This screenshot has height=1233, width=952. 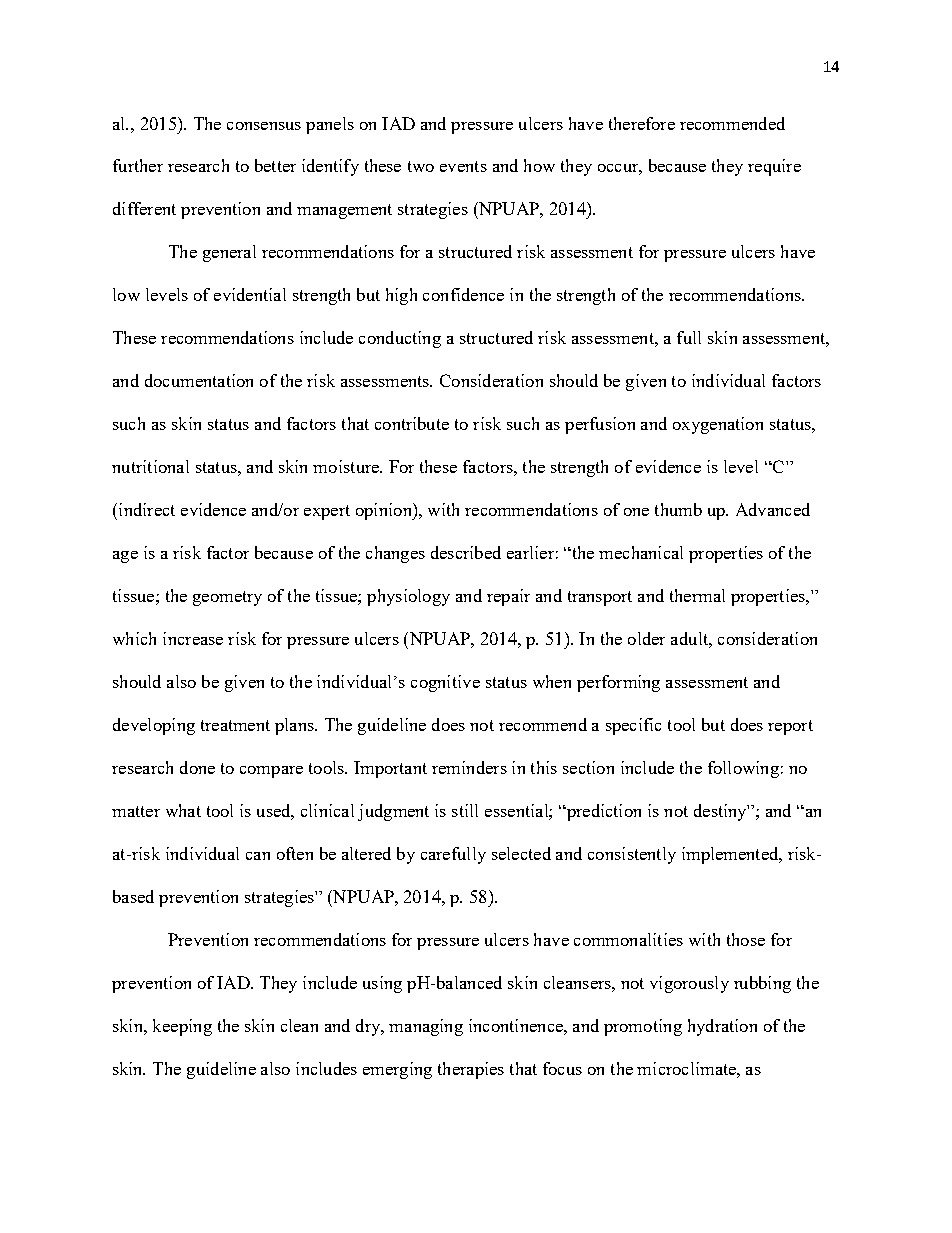 I want to click on documentation, so click(x=199, y=380).
